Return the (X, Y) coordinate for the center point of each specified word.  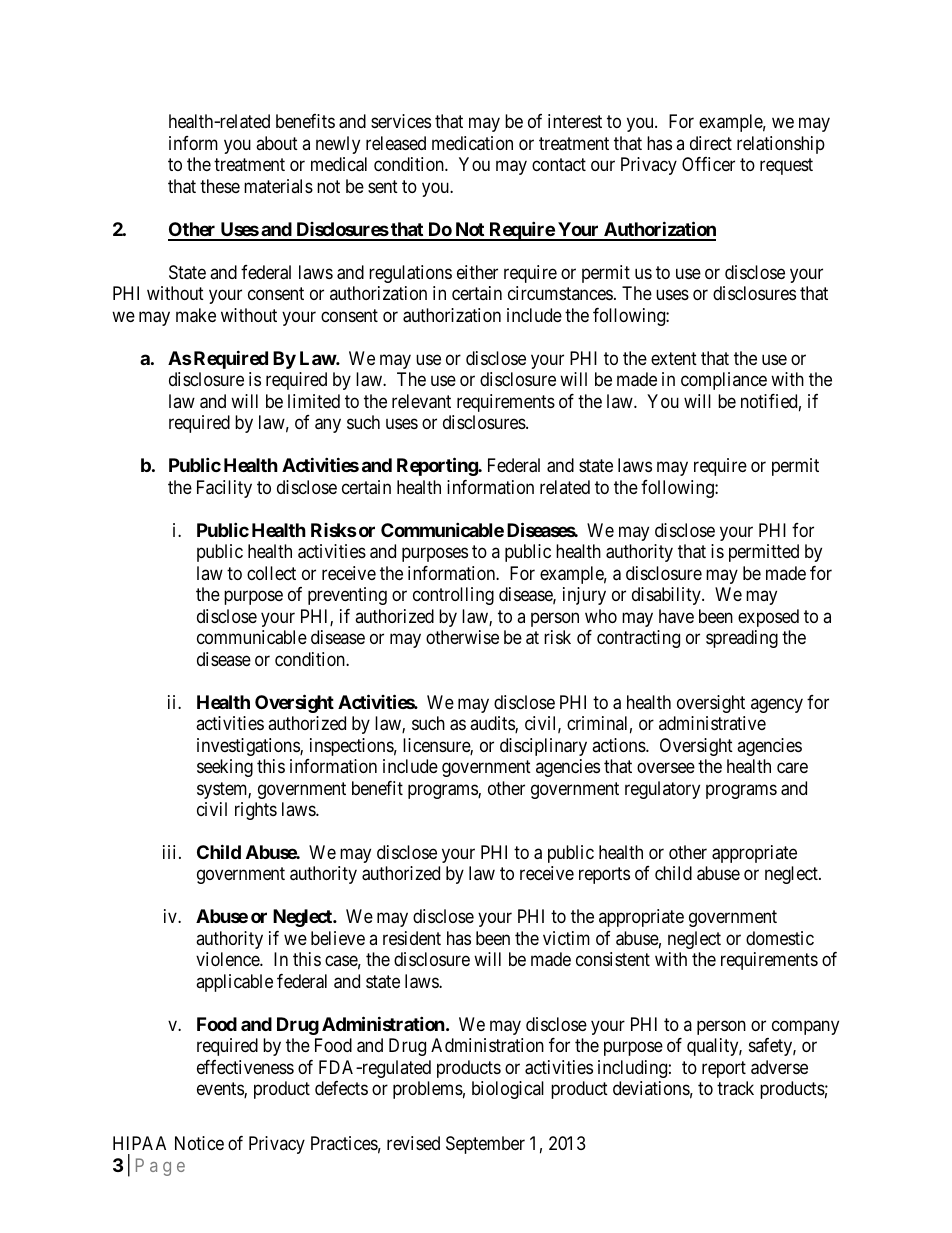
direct (711, 143)
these (220, 186)
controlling (453, 596)
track (735, 1088)
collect (271, 573)
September (485, 1145)
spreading (742, 639)
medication (472, 143)
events (221, 1090)
